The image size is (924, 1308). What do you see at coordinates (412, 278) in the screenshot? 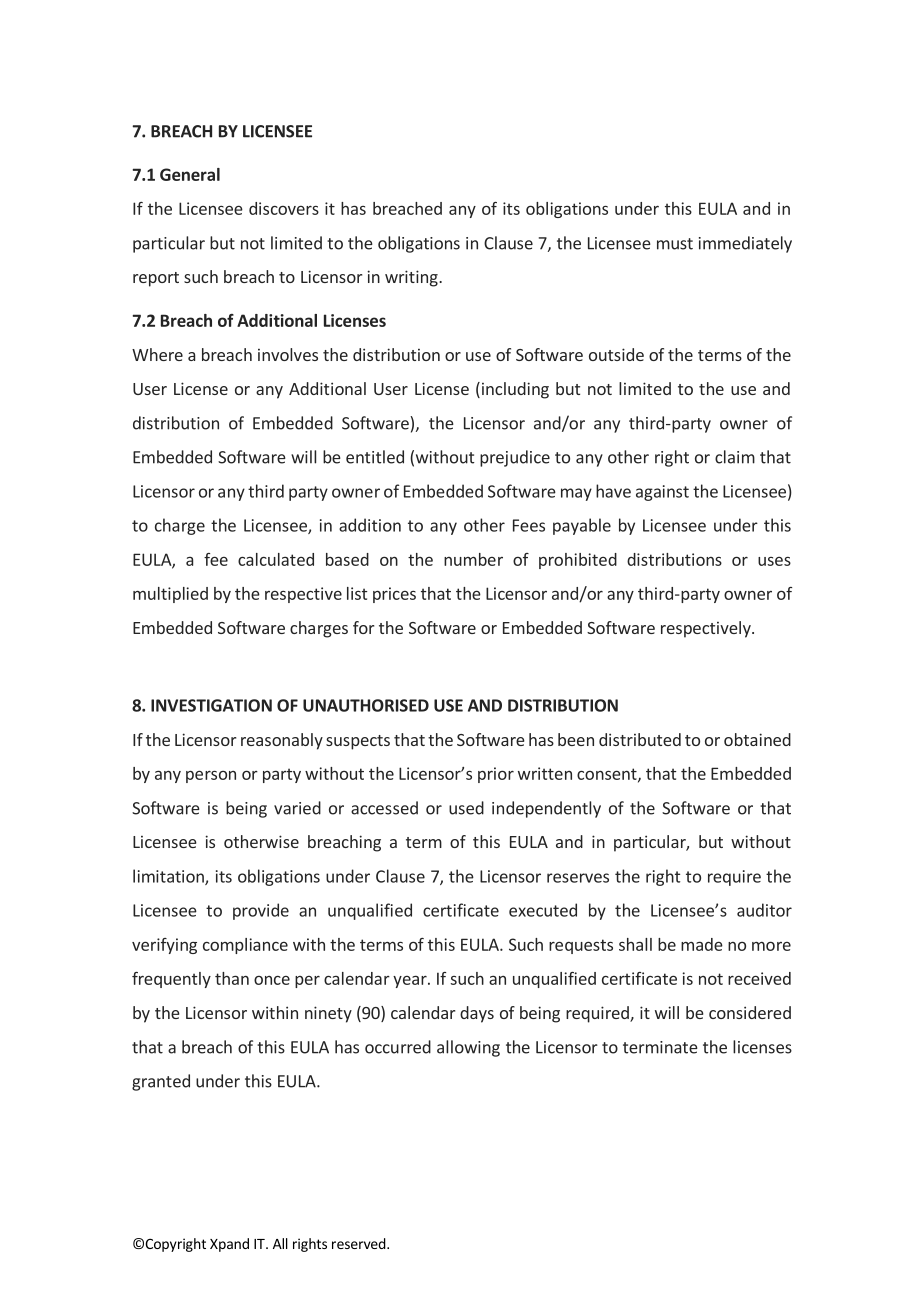
I see `writing` at bounding box center [412, 278].
